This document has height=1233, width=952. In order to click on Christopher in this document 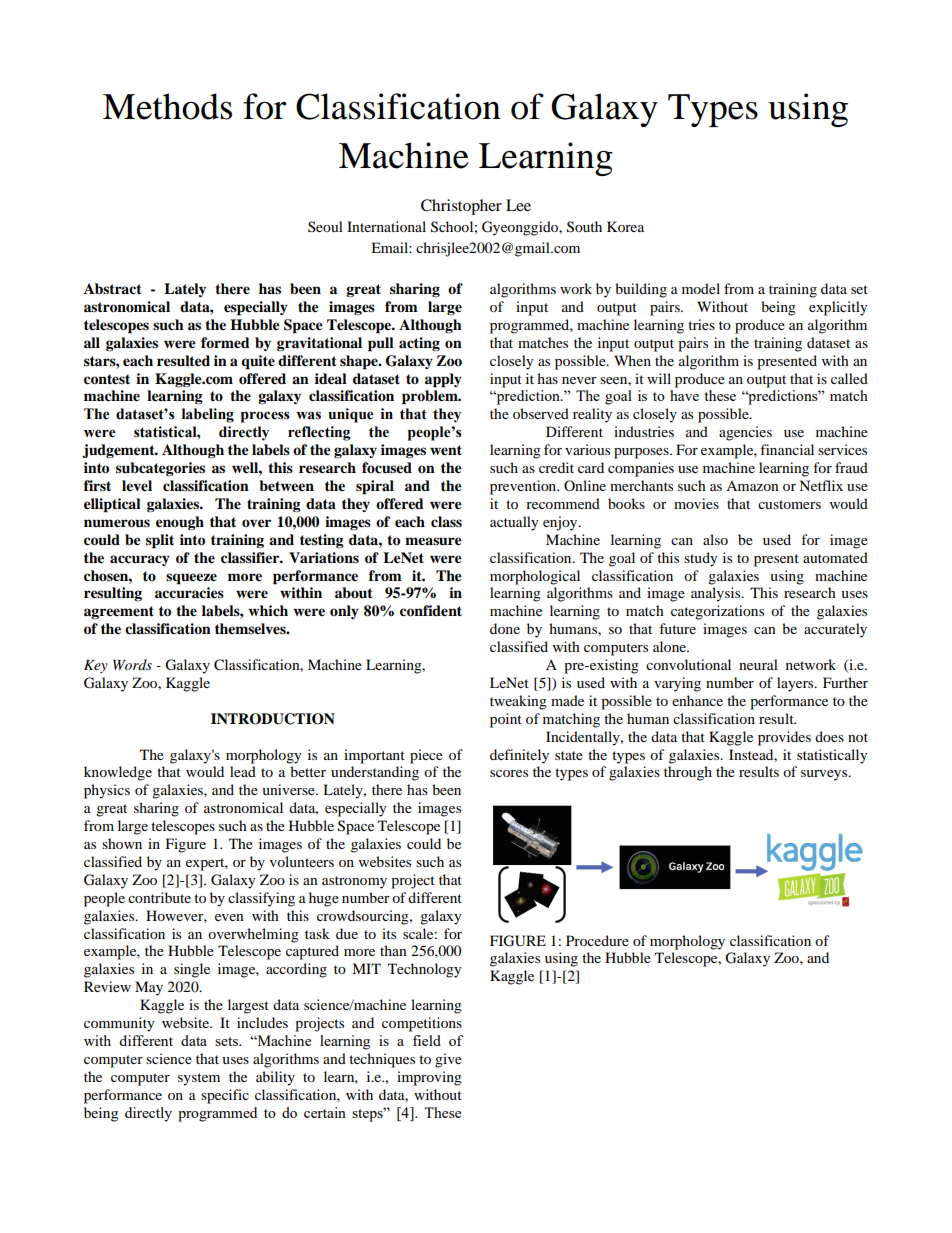, I will do `click(461, 207)`.
